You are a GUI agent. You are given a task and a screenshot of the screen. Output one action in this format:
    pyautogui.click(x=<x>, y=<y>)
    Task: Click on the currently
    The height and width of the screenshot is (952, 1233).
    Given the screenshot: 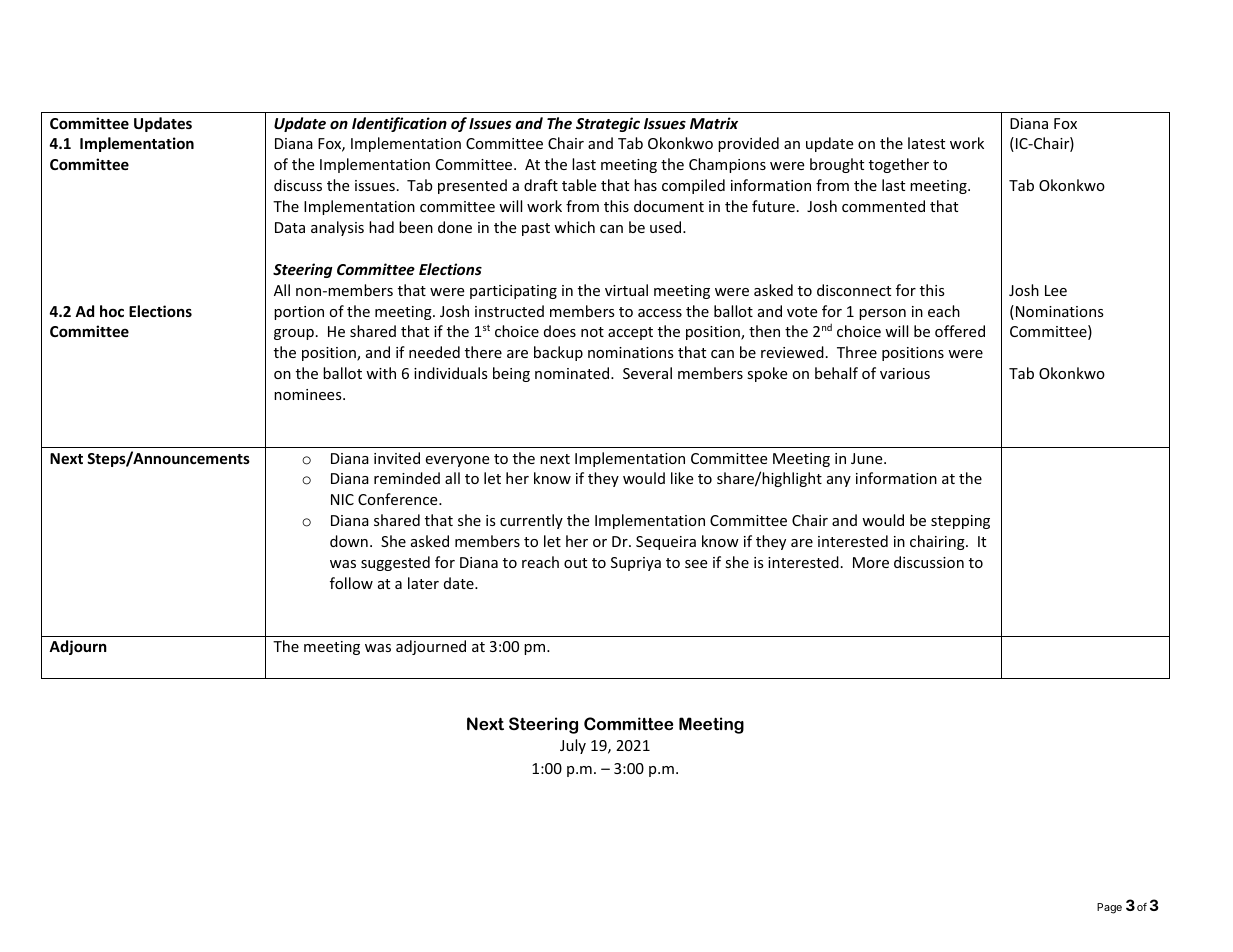 What is the action you would take?
    pyautogui.click(x=531, y=521)
